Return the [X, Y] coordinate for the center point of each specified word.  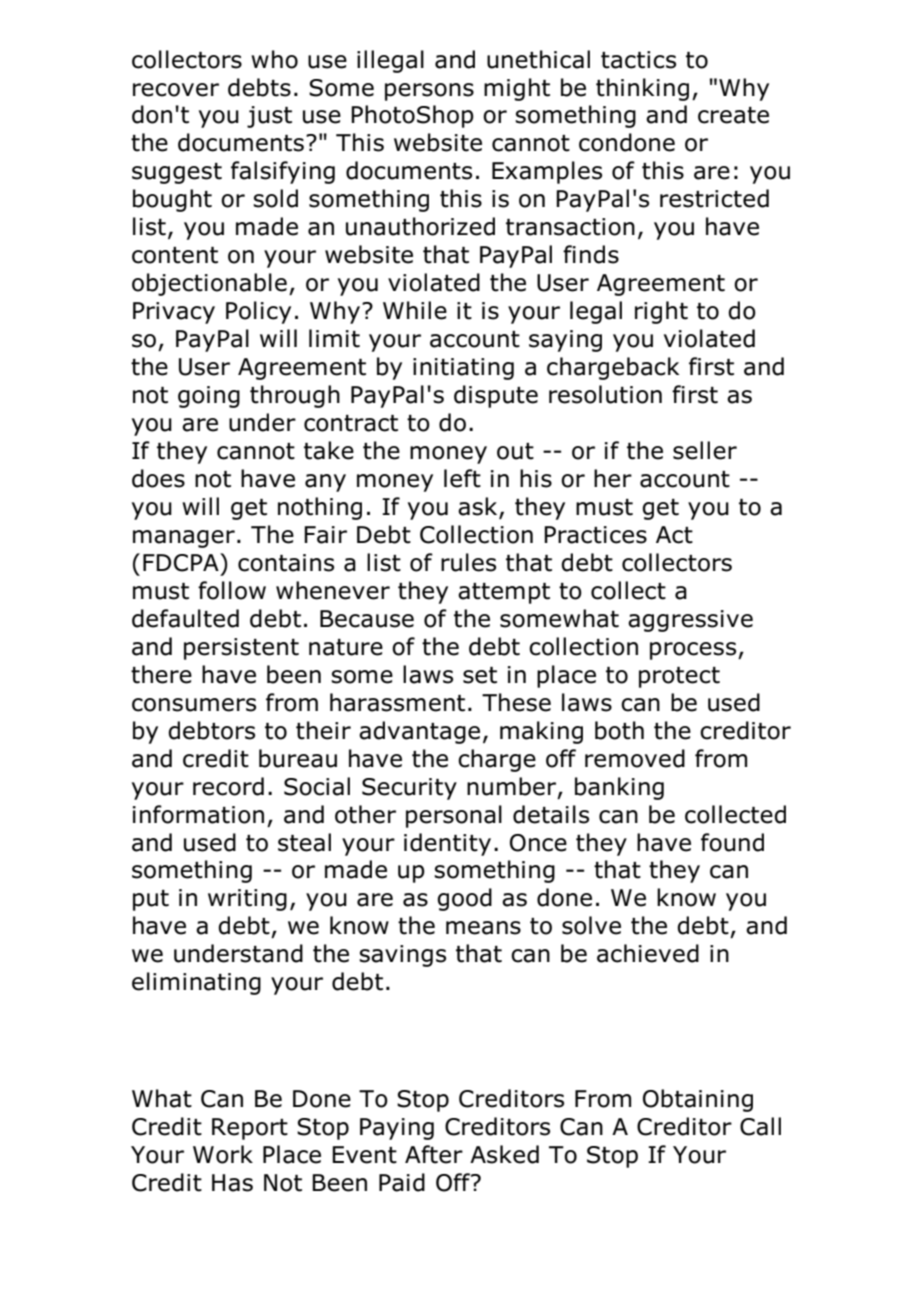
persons [429, 92]
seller [705, 450]
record [228, 786]
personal [454, 816]
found [732, 842]
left [462, 478]
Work [223, 1154]
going [209, 397]
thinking [642, 89]
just [269, 117]
